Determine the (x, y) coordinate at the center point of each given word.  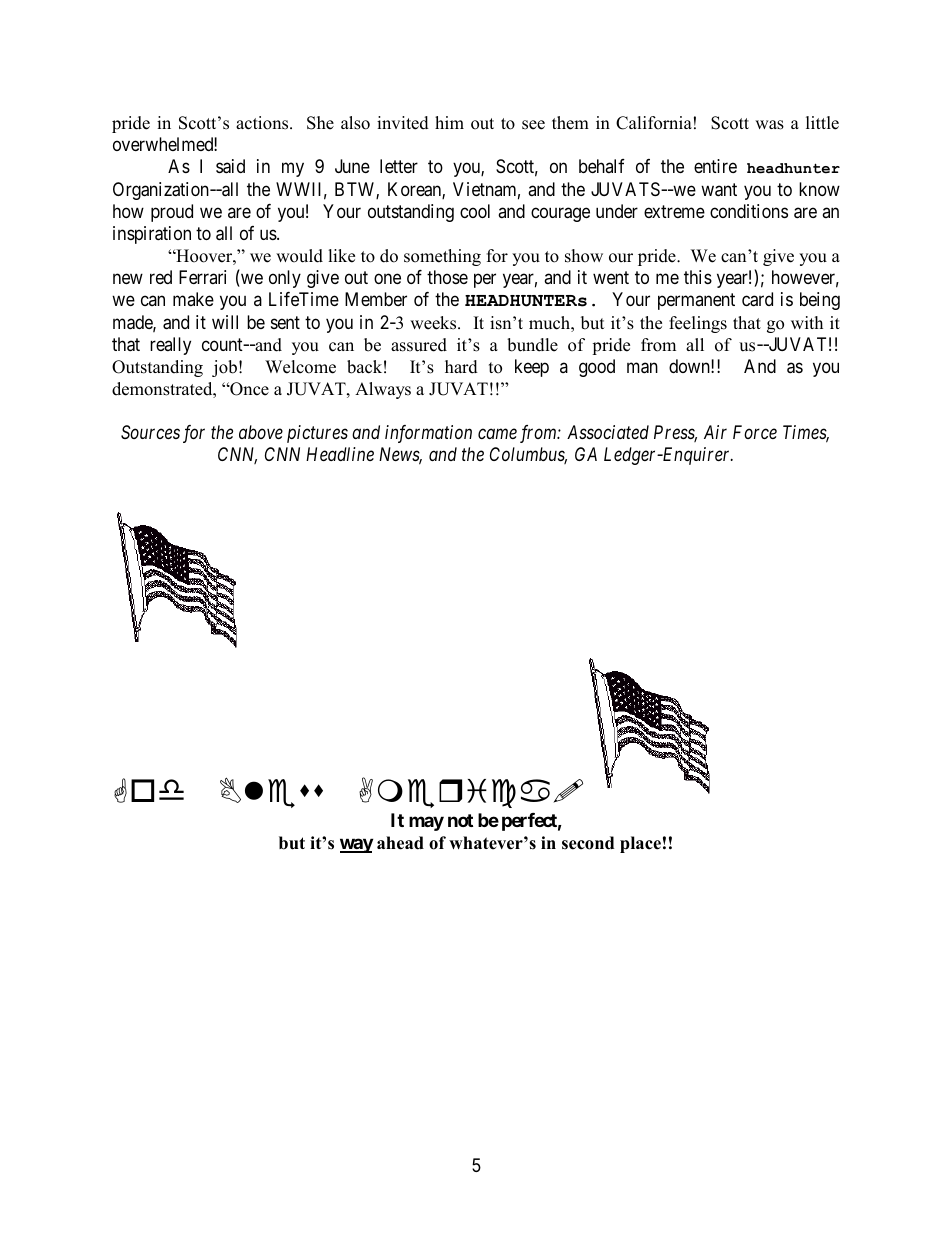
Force (755, 432)
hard (461, 367)
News (400, 455)
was (769, 125)
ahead (400, 843)
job (224, 368)
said (230, 166)
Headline (340, 454)
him (449, 122)
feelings (698, 324)
